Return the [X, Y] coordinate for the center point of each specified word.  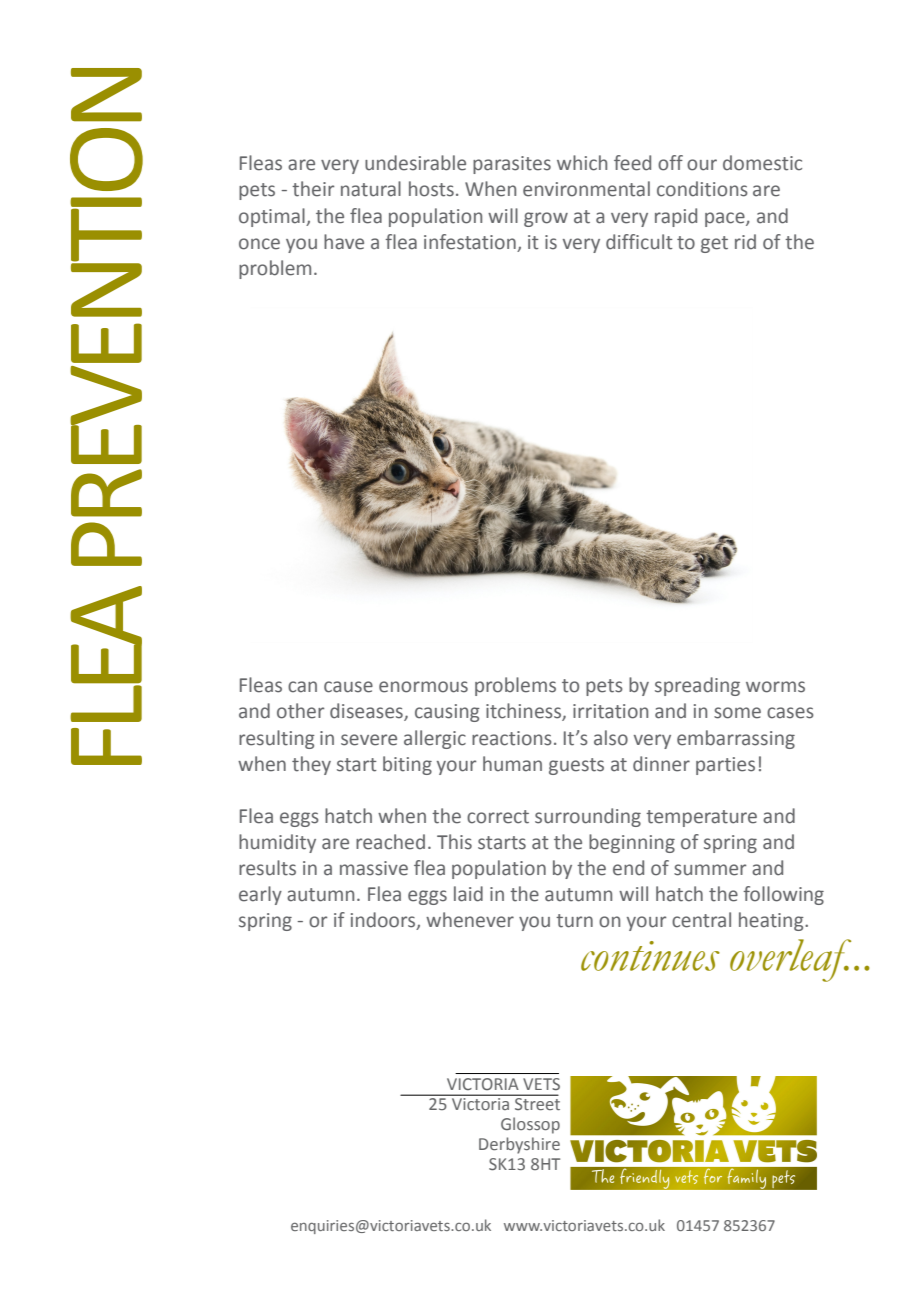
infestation [470, 242]
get [714, 244]
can [302, 687]
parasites [512, 165]
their [313, 189]
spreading [697, 686]
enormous [423, 687]
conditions [702, 189]
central [701, 920]
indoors [384, 921]
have [344, 242]
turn [574, 921]
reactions [512, 738]
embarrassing [736, 739]
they [311, 765]
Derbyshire [519, 1145]
